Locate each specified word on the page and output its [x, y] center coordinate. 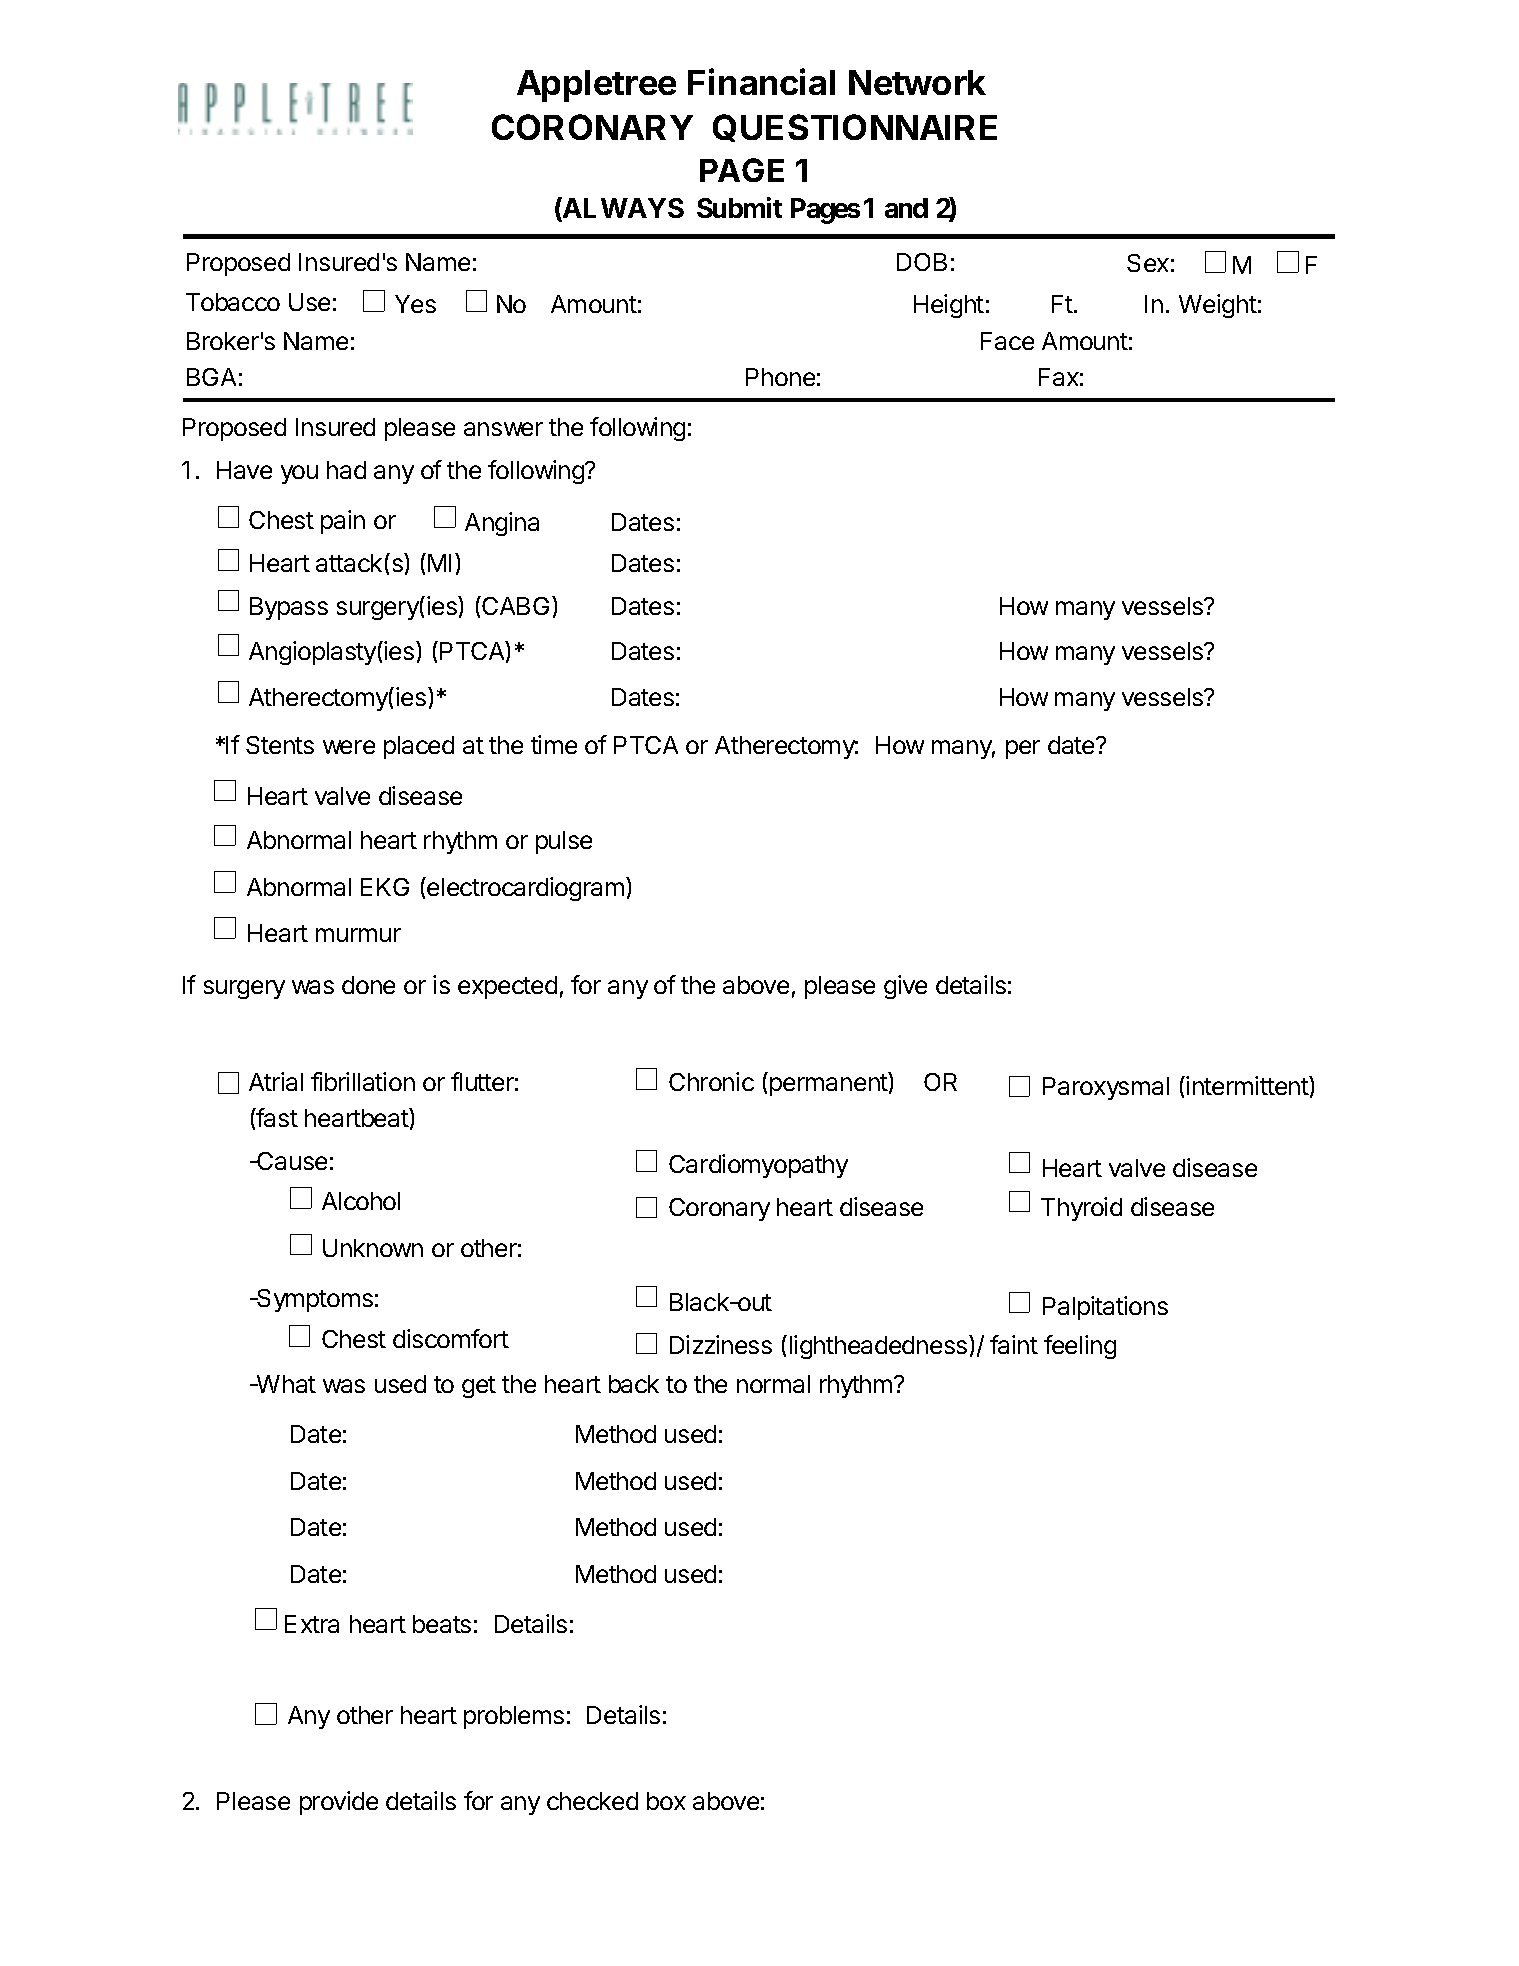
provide [339, 1803]
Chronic [711, 1081]
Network [917, 82]
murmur [358, 935]
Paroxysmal [1106, 1088]
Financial [761, 81]
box [666, 1801]
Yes [415, 304]
